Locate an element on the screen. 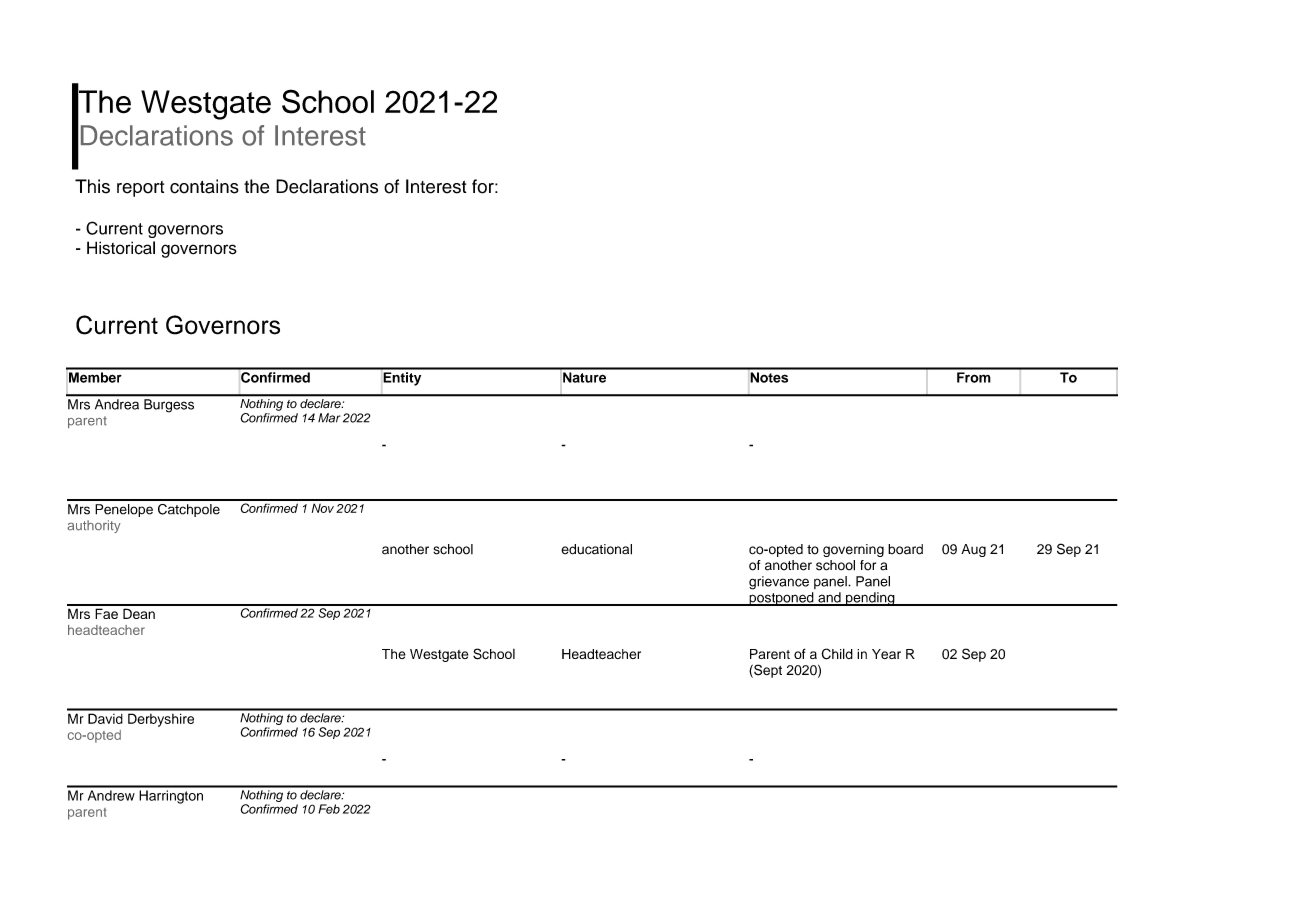 This screenshot has width=1308, height=924. postponed is located at coordinates (781, 599).
